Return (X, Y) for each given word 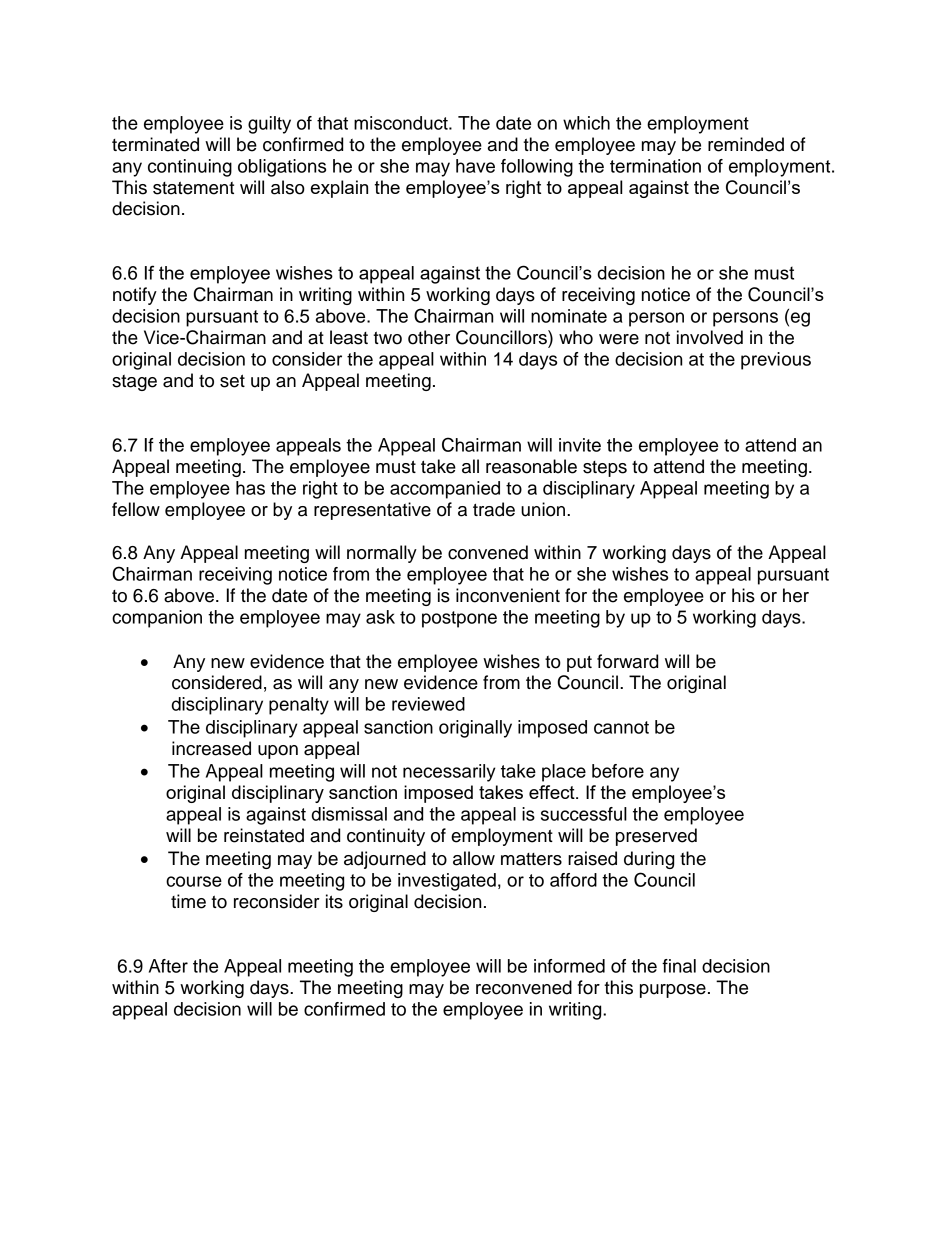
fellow (136, 509)
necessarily (449, 773)
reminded (746, 144)
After (168, 966)
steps (605, 469)
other (429, 337)
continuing (190, 168)
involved (710, 337)
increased (211, 748)
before (618, 771)
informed (569, 966)
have (475, 166)
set (232, 381)
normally (382, 554)
